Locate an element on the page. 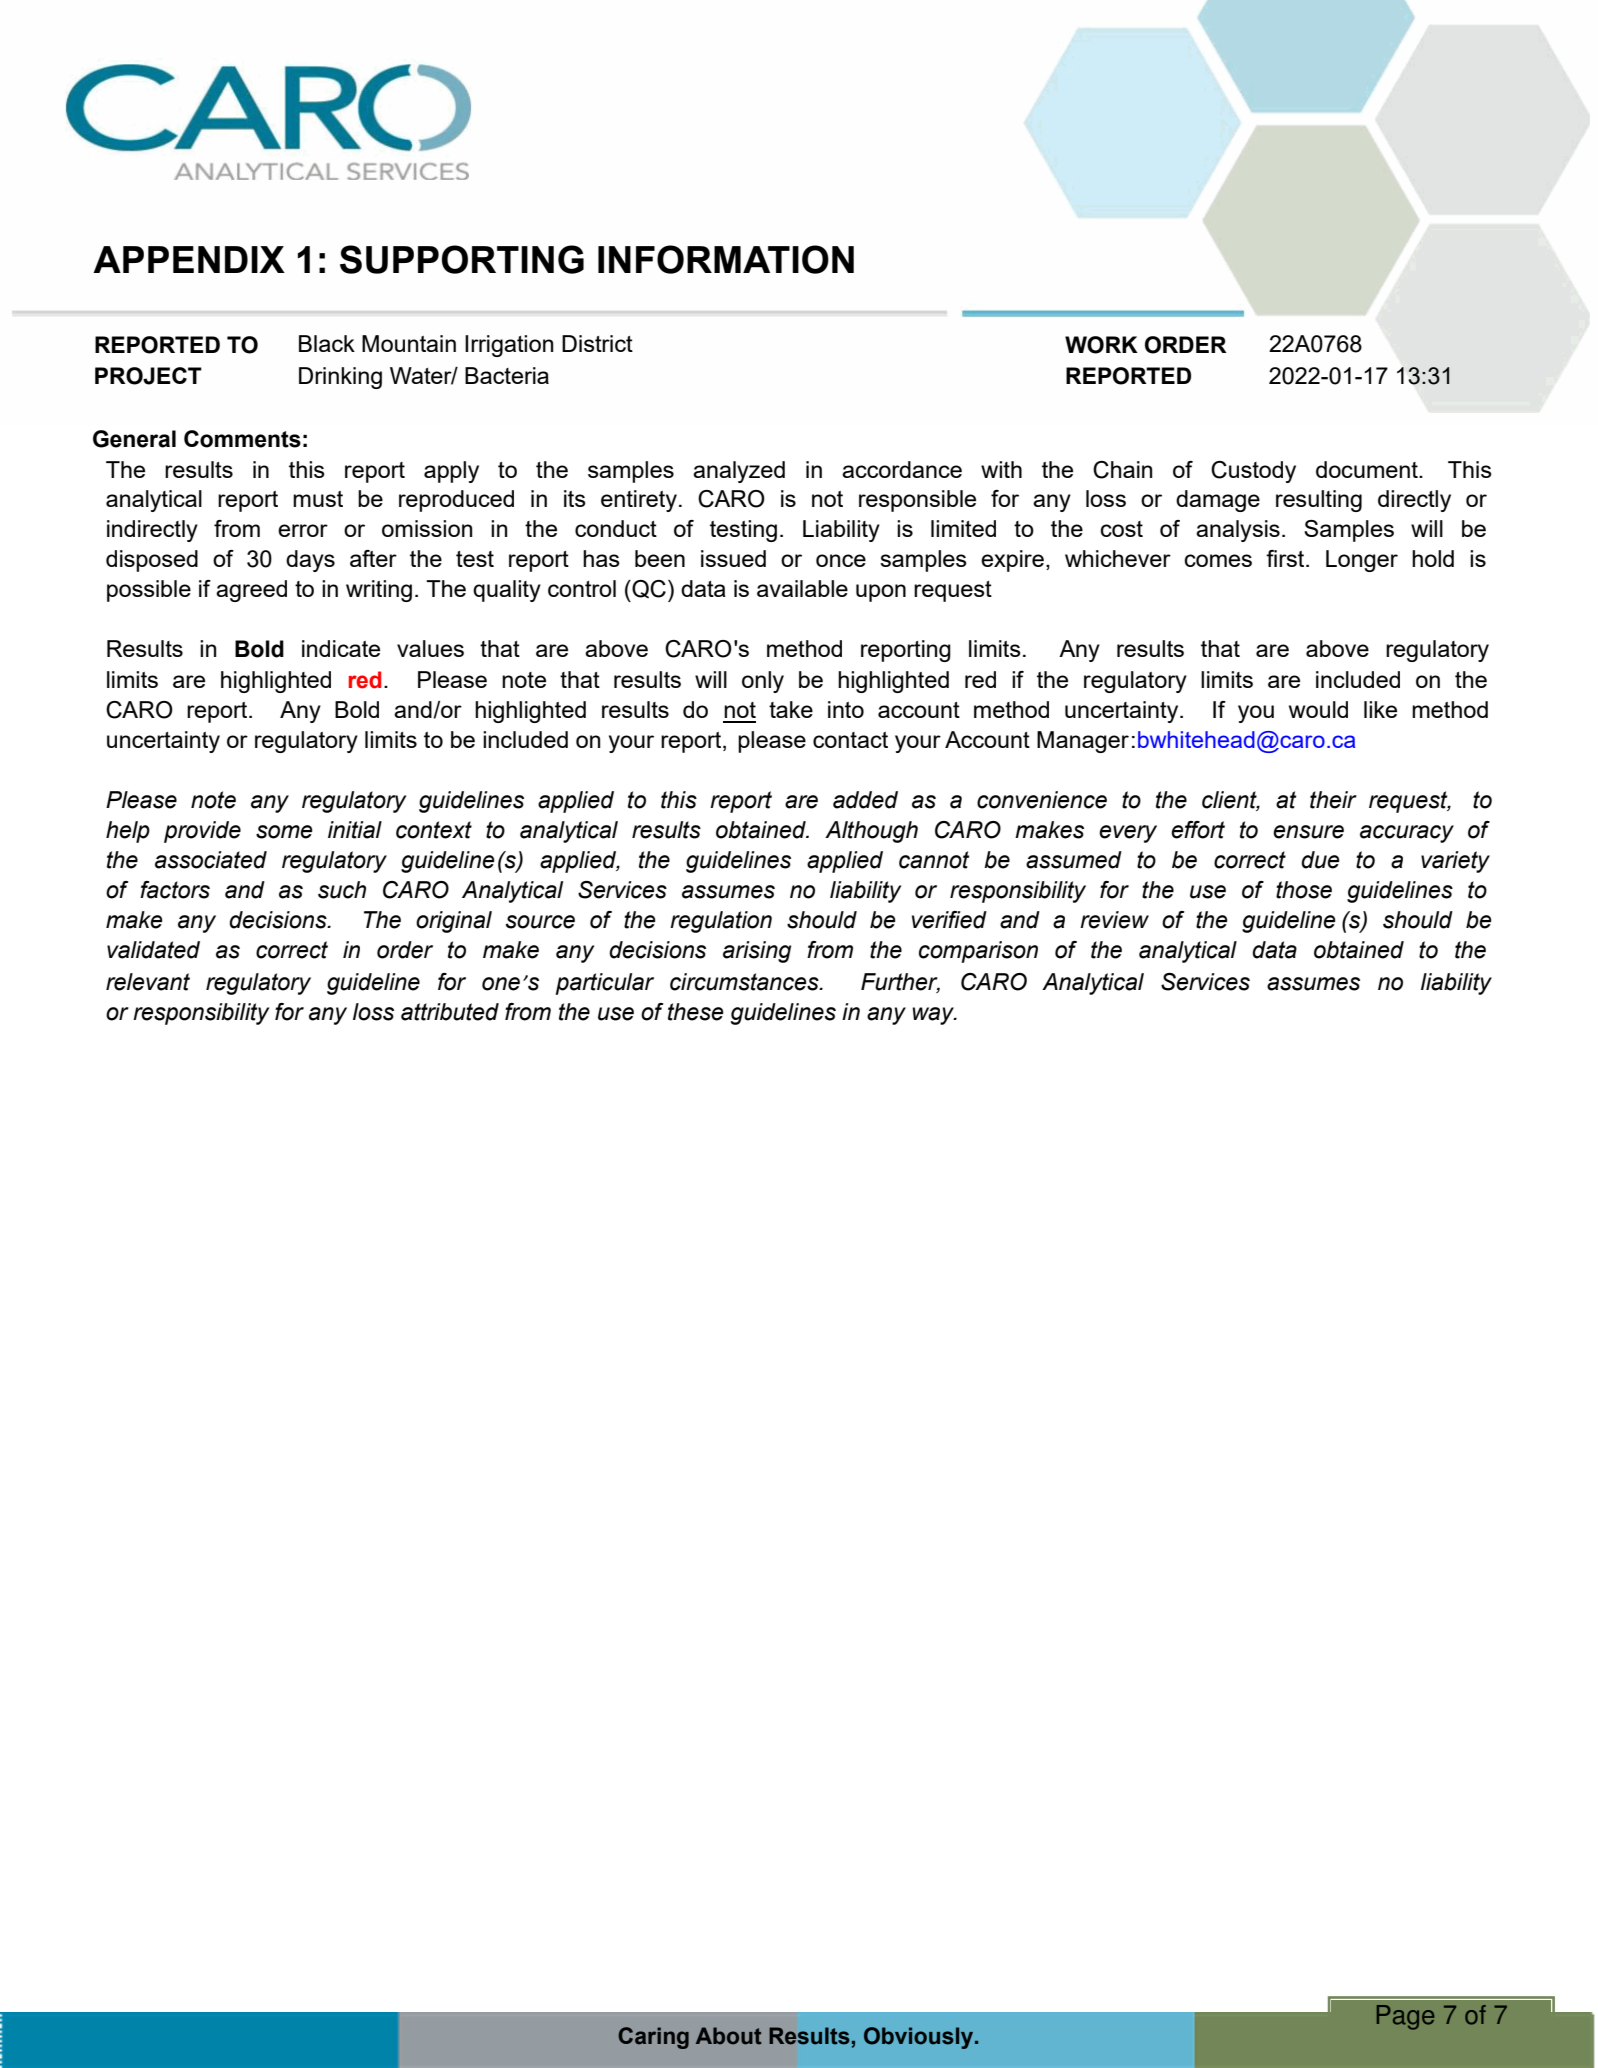 The image size is (1598, 2068). some is located at coordinates (284, 832).
